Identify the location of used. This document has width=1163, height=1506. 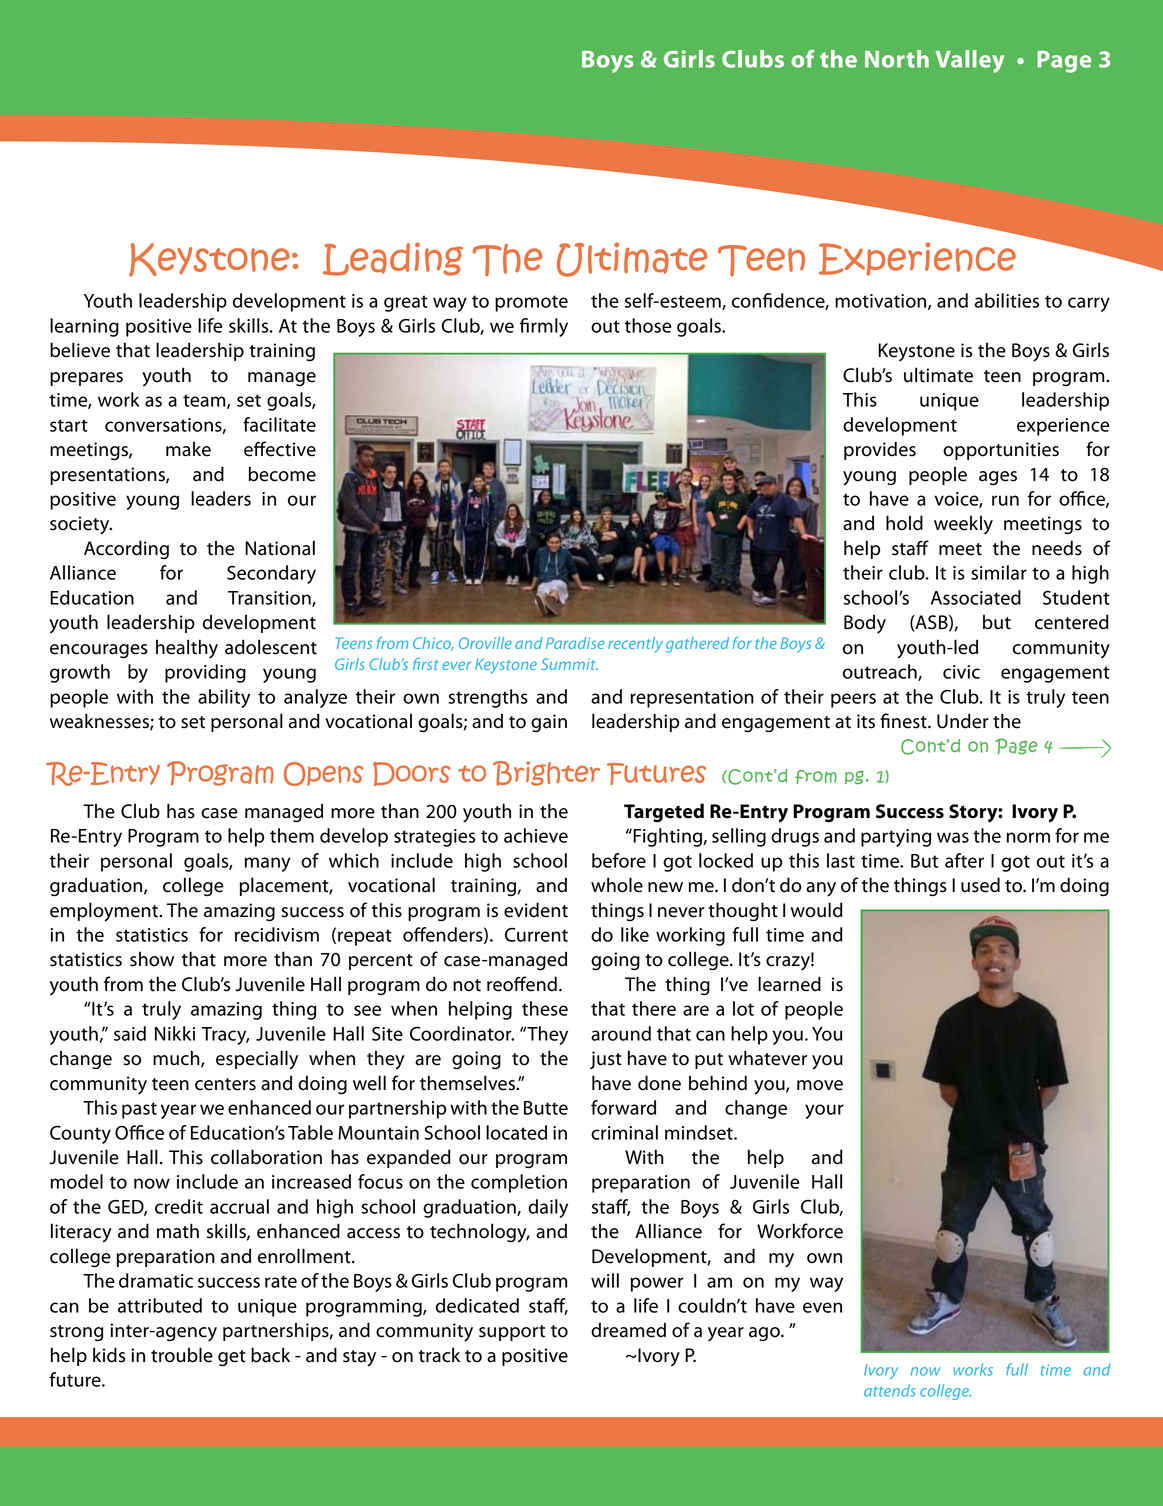
(980, 885).
